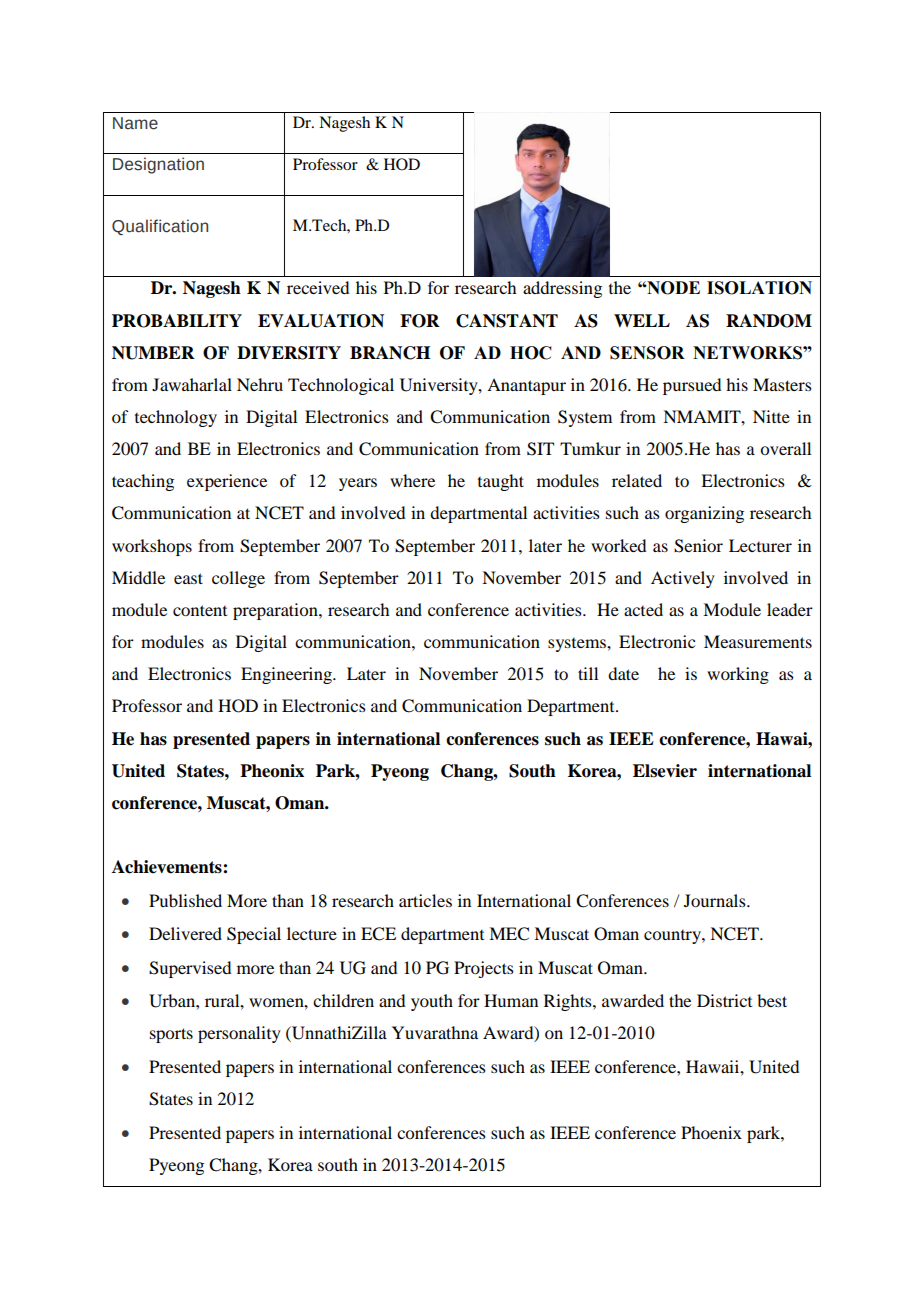 The width and height of the page is (924, 1308). What do you see at coordinates (158, 165) in the page?
I see `Designation` at bounding box center [158, 165].
